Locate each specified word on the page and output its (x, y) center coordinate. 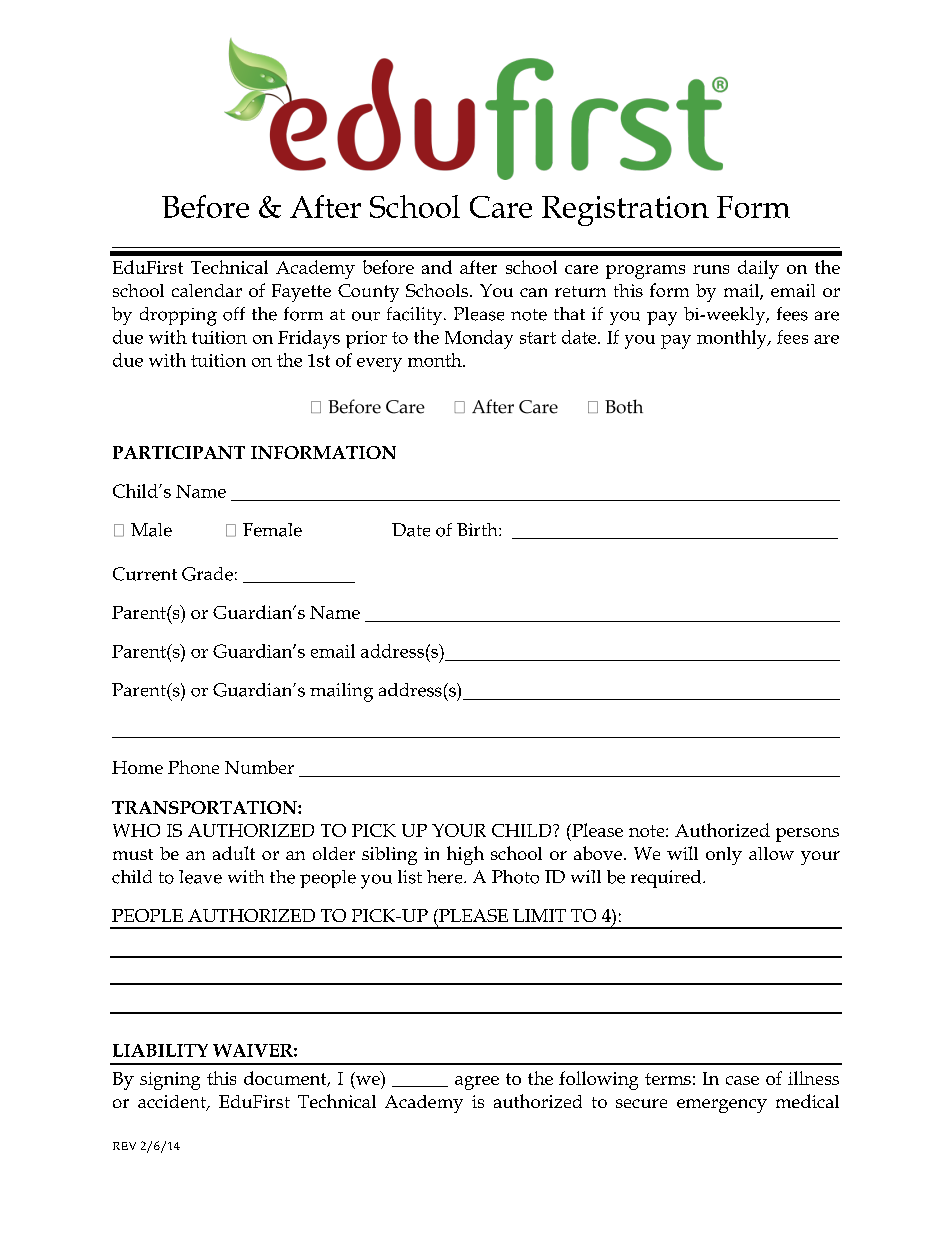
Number (259, 767)
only (724, 856)
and (437, 267)
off (234, 314)
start (538, 338)
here (446, 877)
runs (711, 269)
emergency (722, 1106)
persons (807, 835)
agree (477, 1083)
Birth (478, 529)
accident (173, 1103)
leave (200, 877)
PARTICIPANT (179, 452)
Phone (193, 767)
